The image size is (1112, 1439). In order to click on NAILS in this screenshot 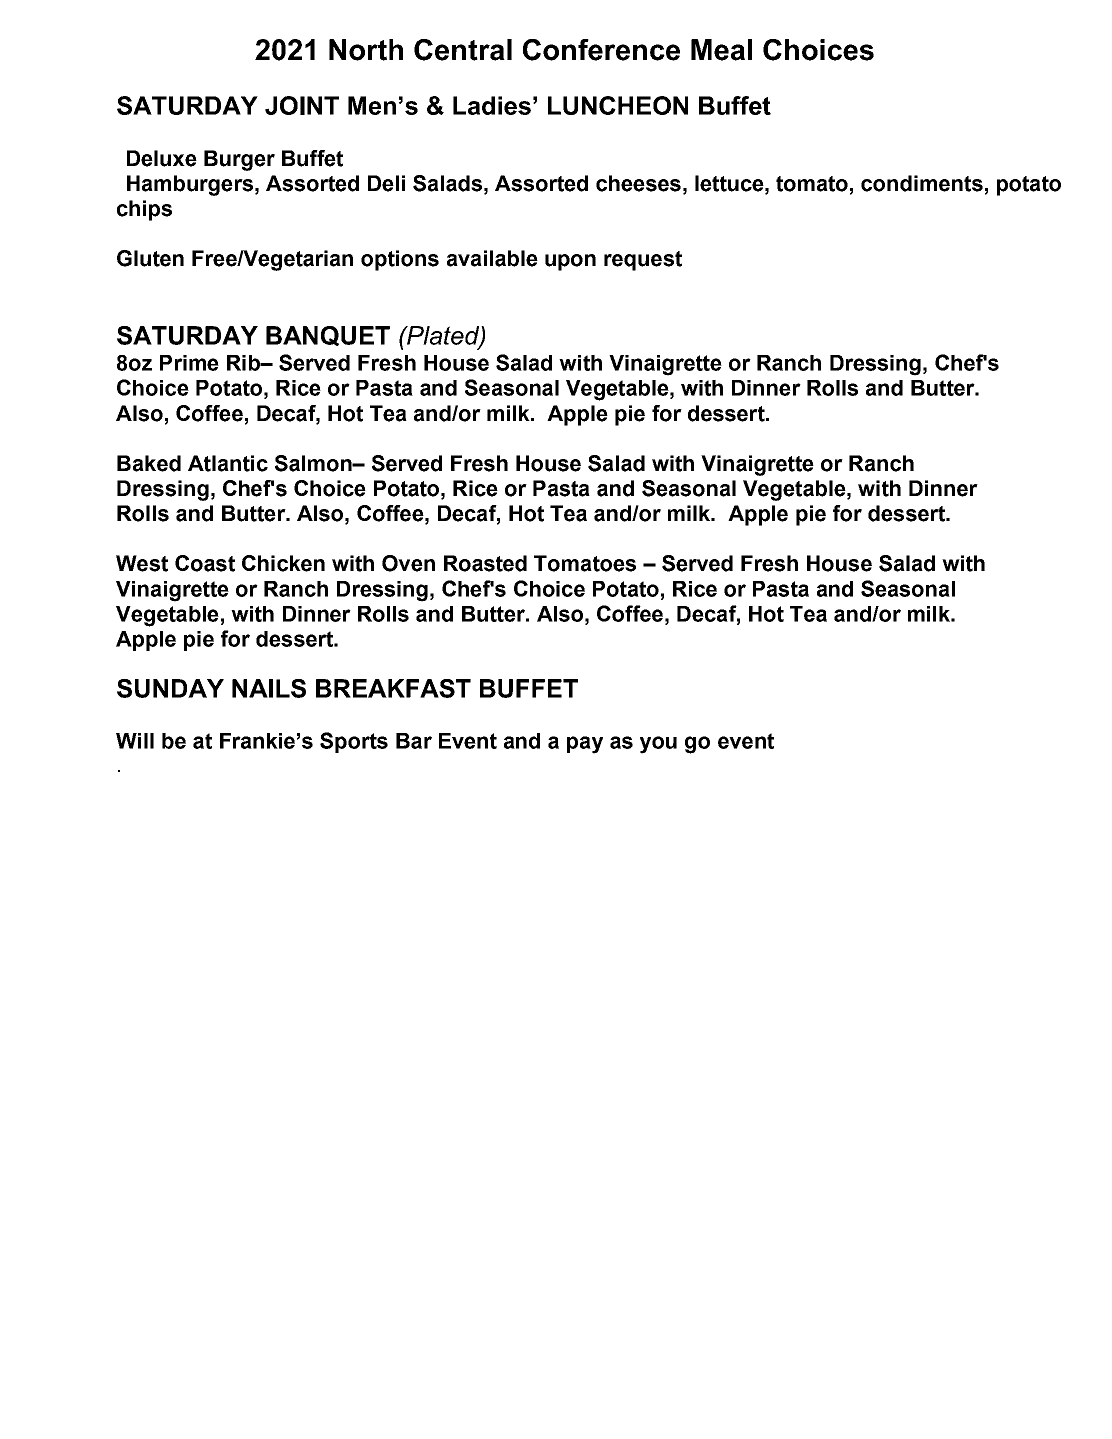, I will do `click(269, 688)`.
